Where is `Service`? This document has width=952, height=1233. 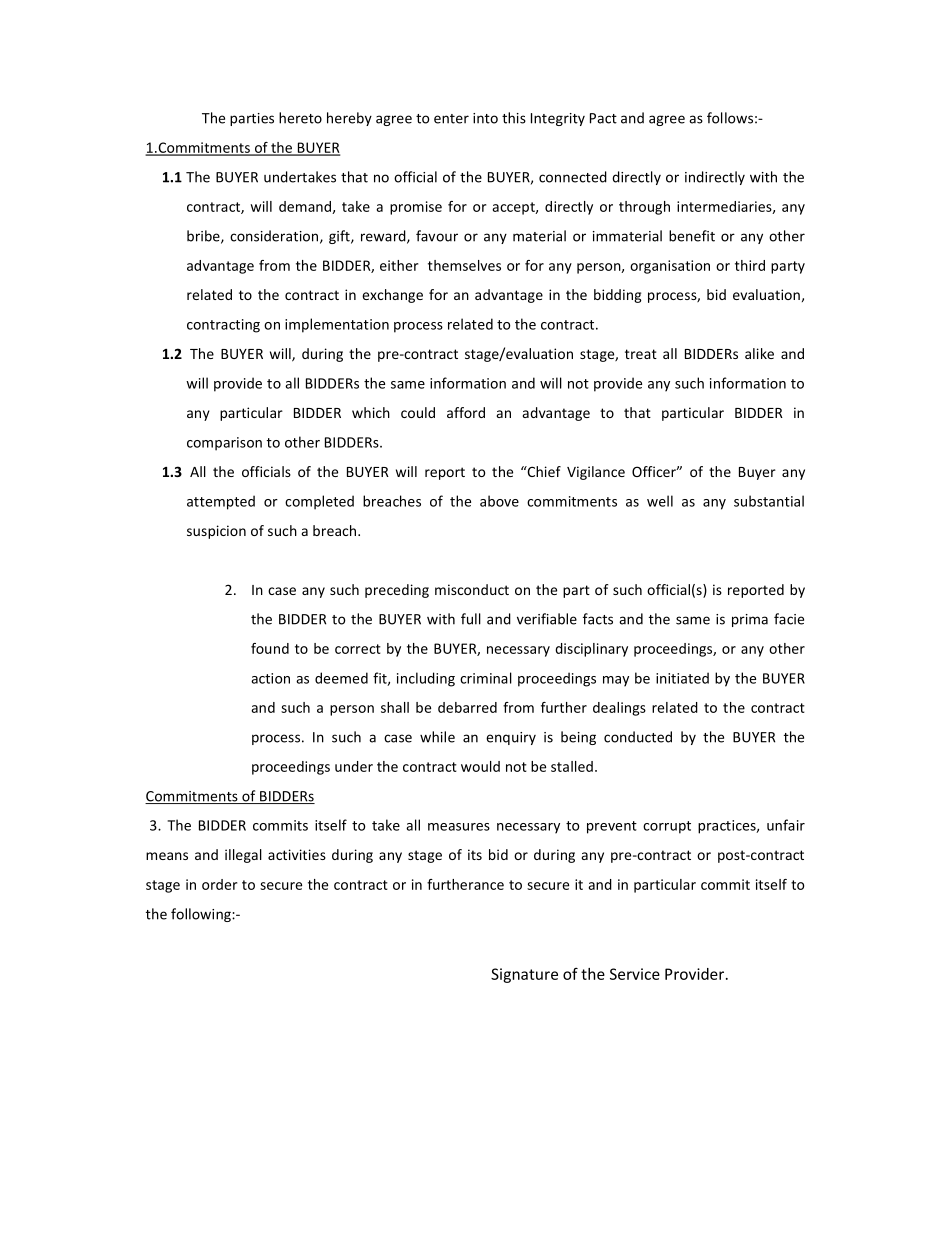 Service is located at coordinates (635, 974).
